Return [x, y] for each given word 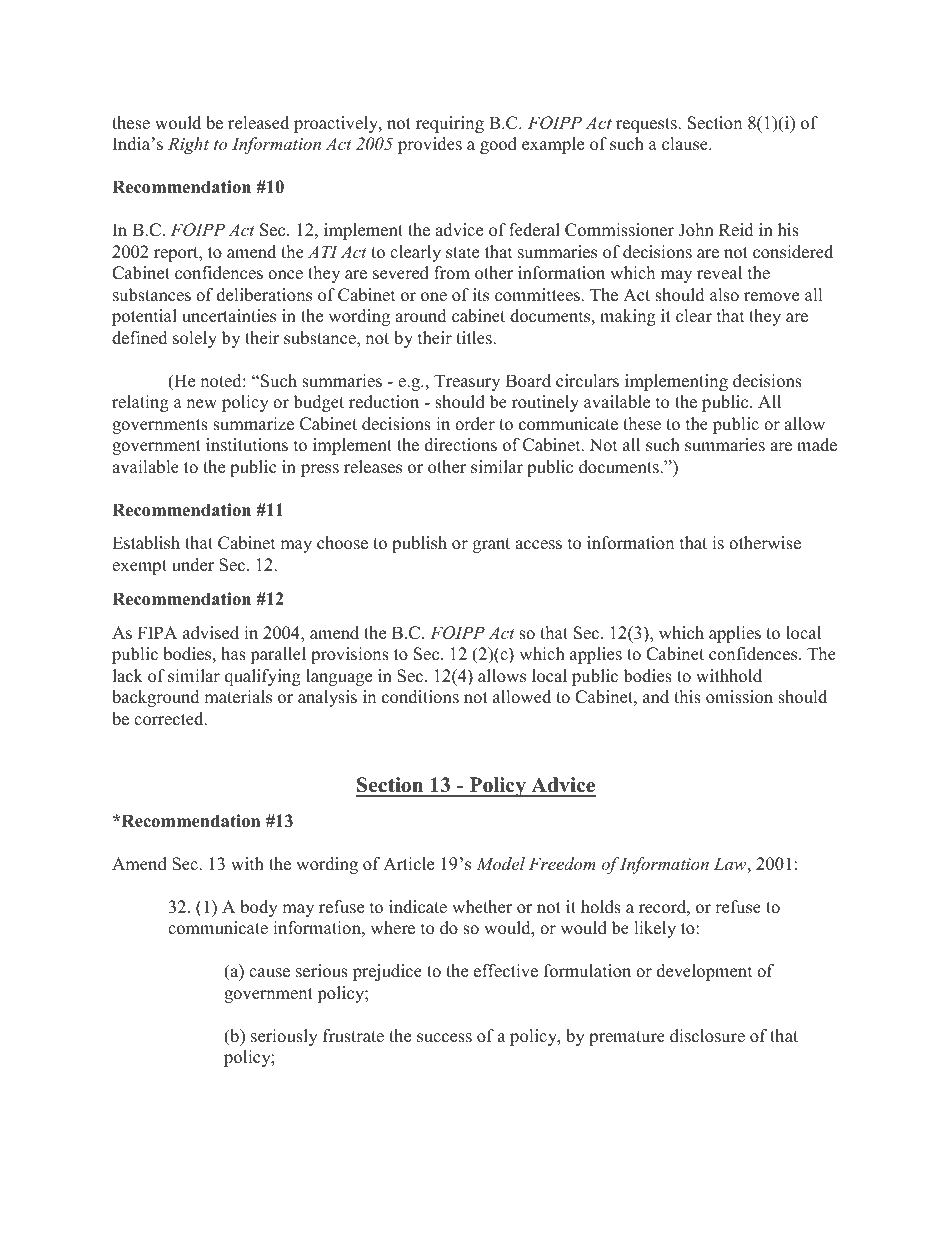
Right [188, 145]
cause [269, 973]
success [444, 1038]
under [193, 565]
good [498, 145]
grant [491, 545]
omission [739, 697]
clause [686, 144]
